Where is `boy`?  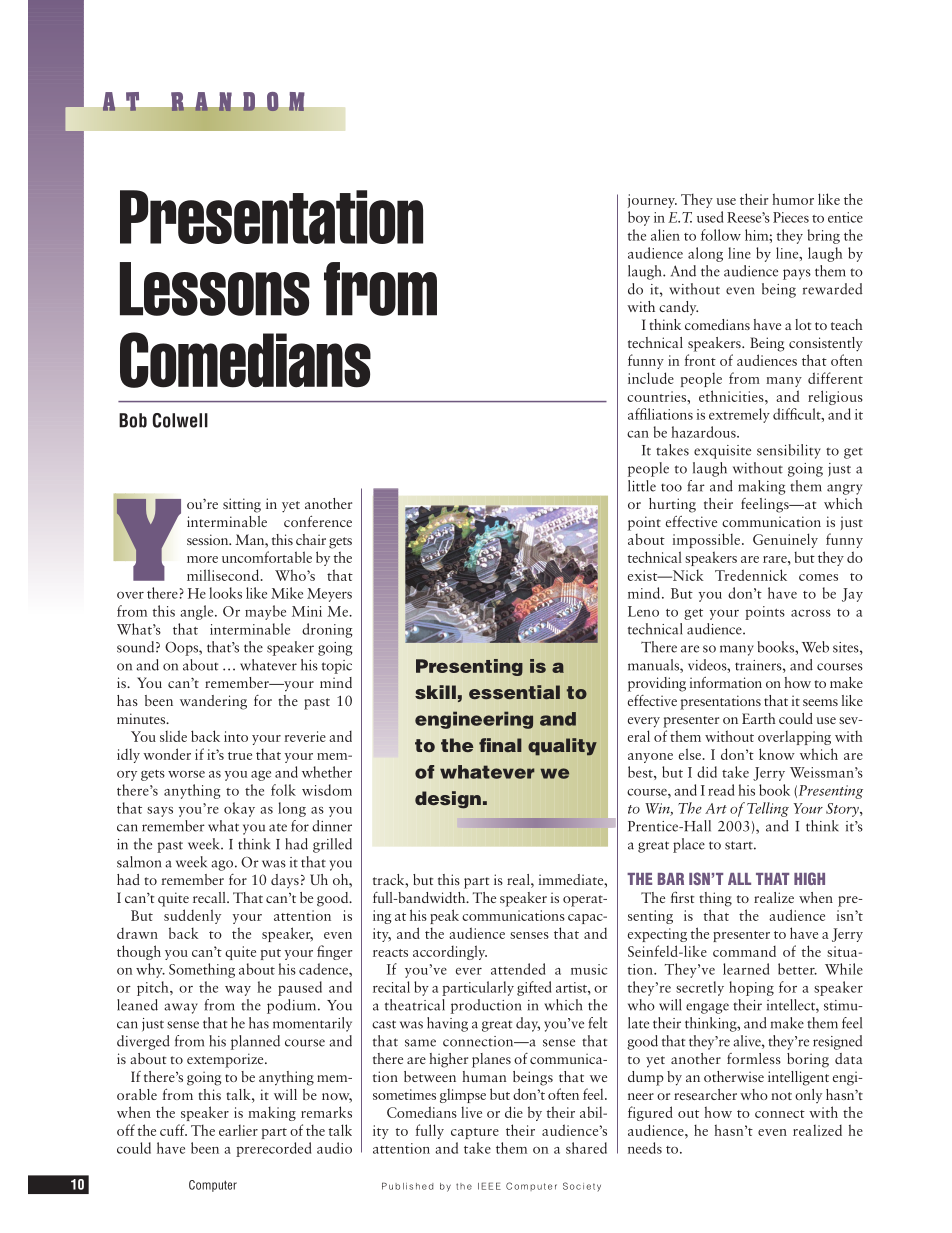 boy is located at coordinates (639, 218).
